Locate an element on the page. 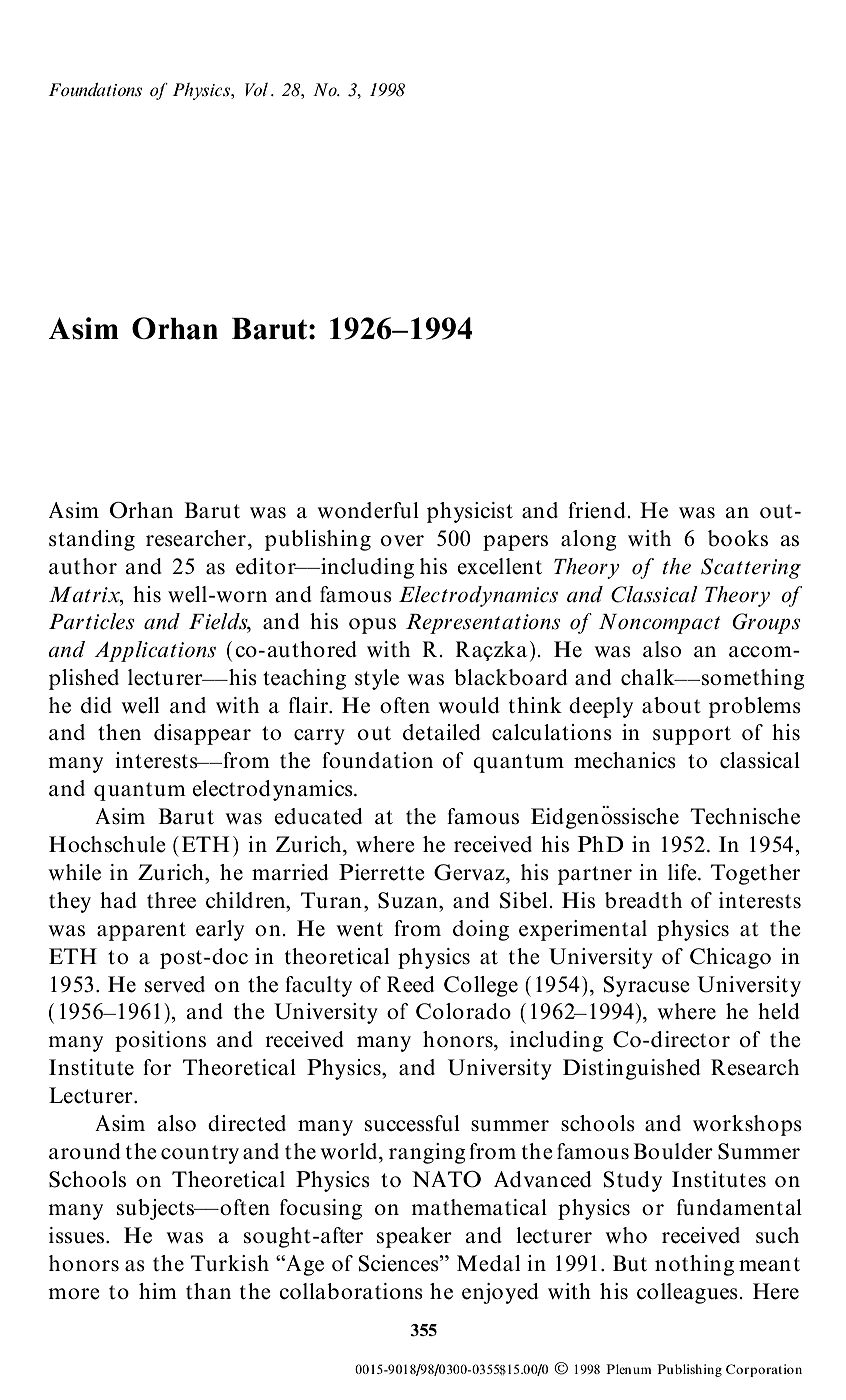 The image size is (846, 1400). Vol is located at coordinates (256, 89).
